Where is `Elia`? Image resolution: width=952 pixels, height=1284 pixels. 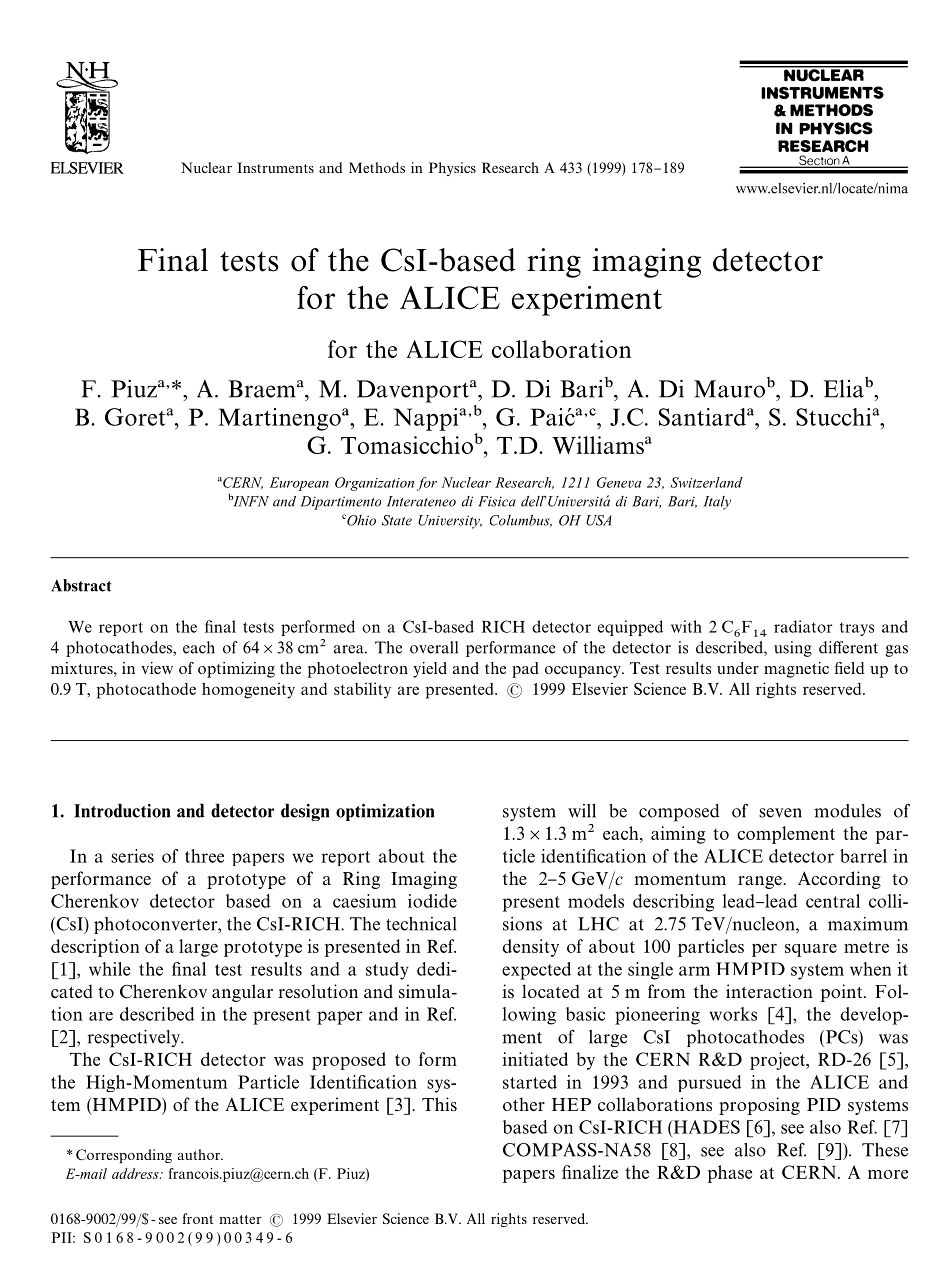 Elia is located at coordinates (845, 387).
